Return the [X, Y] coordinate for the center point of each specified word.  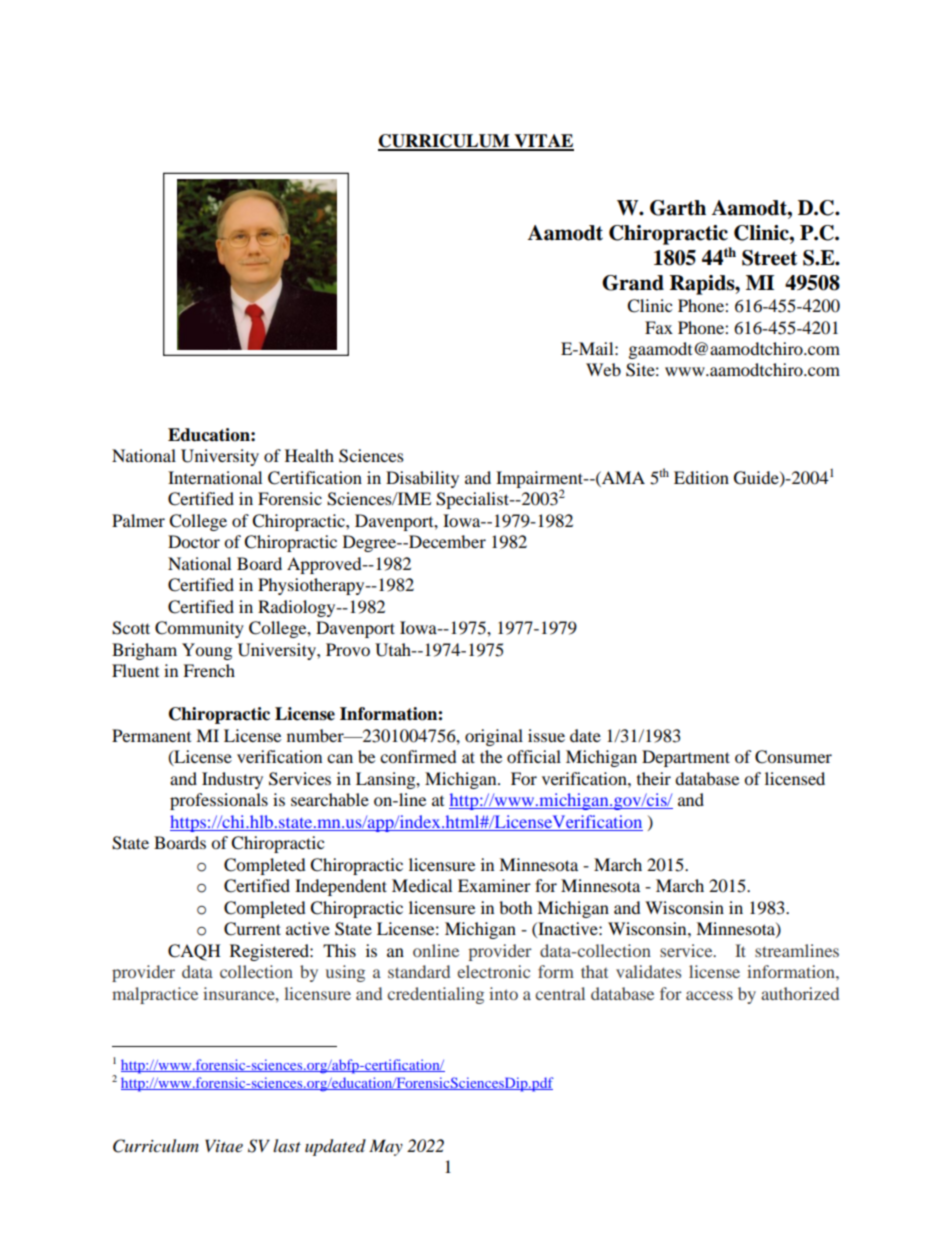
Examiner [494, 885]
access [709, 995]
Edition [701, 477]
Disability [422, 479]
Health [309, 455]
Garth [678, 208]
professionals [219, 801]
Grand [633, 283]
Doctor [194, 541]
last [287, 1145]
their [654, 778]
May [386, 1147]
